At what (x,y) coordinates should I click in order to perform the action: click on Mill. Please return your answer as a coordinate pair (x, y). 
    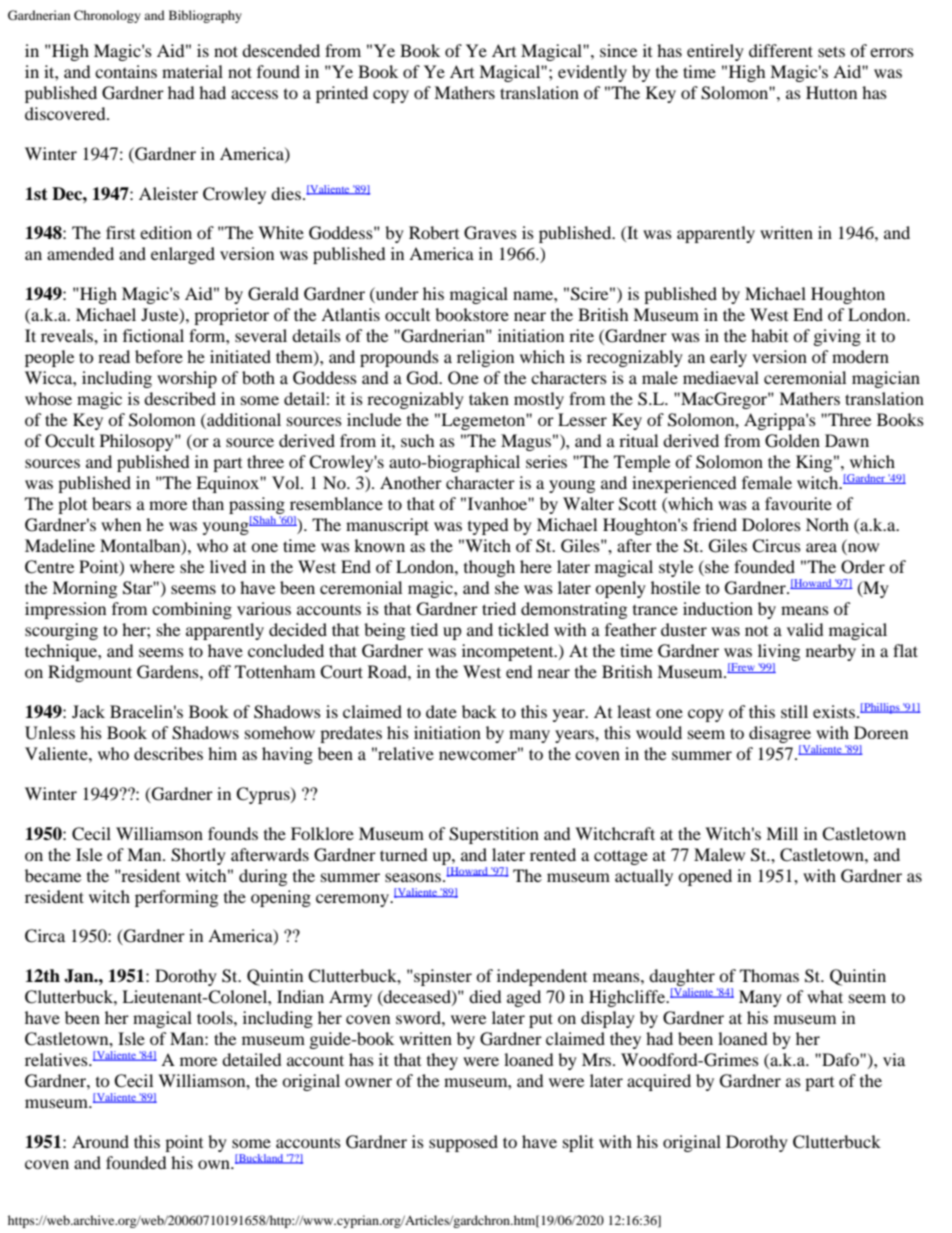
    Looking at the image, I should click on (782, 833).
